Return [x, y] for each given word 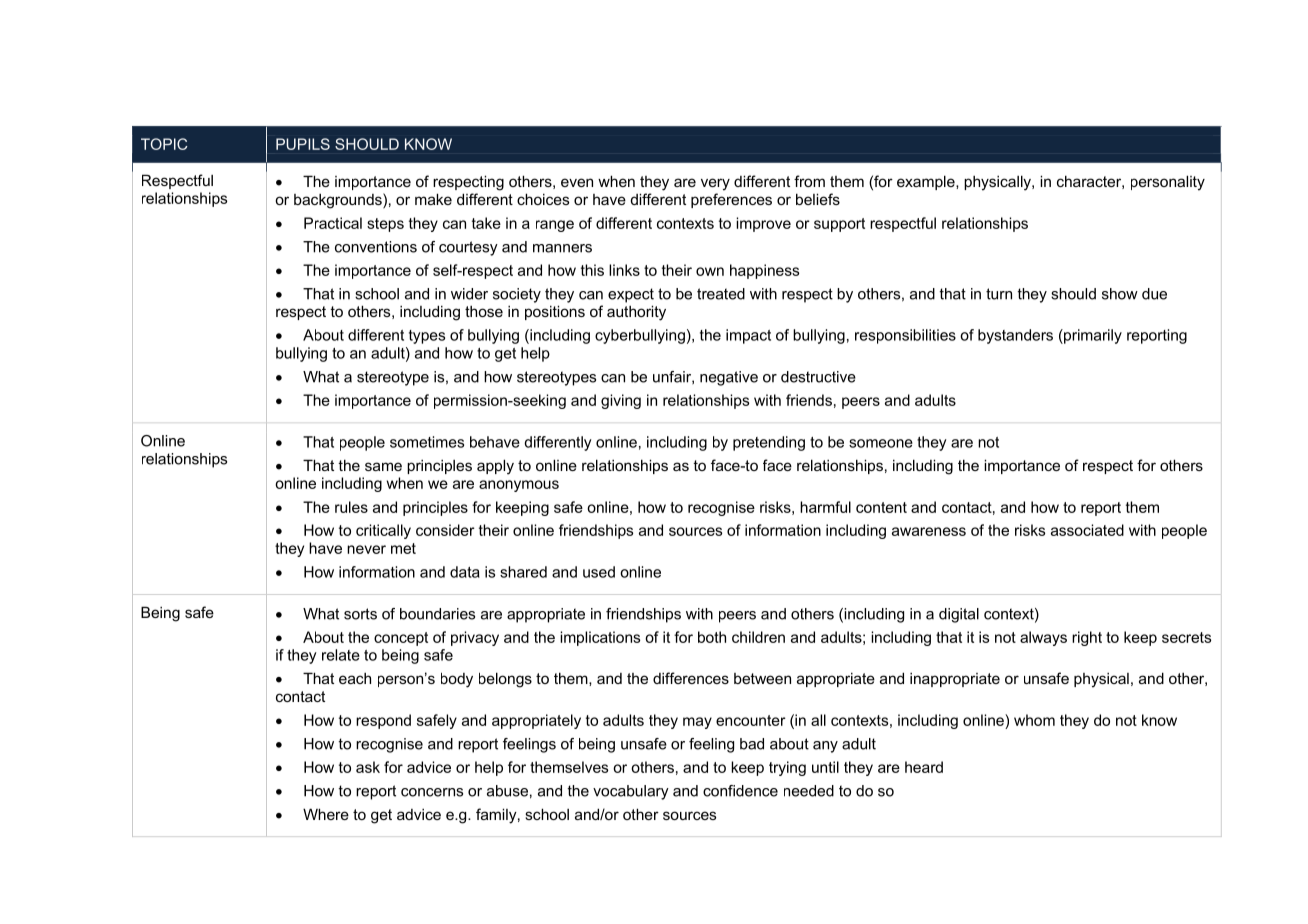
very [715, 184]
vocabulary [631, 792]
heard [924, 767]
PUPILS [303, 144]
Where [326, 814]
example [927, 182]
